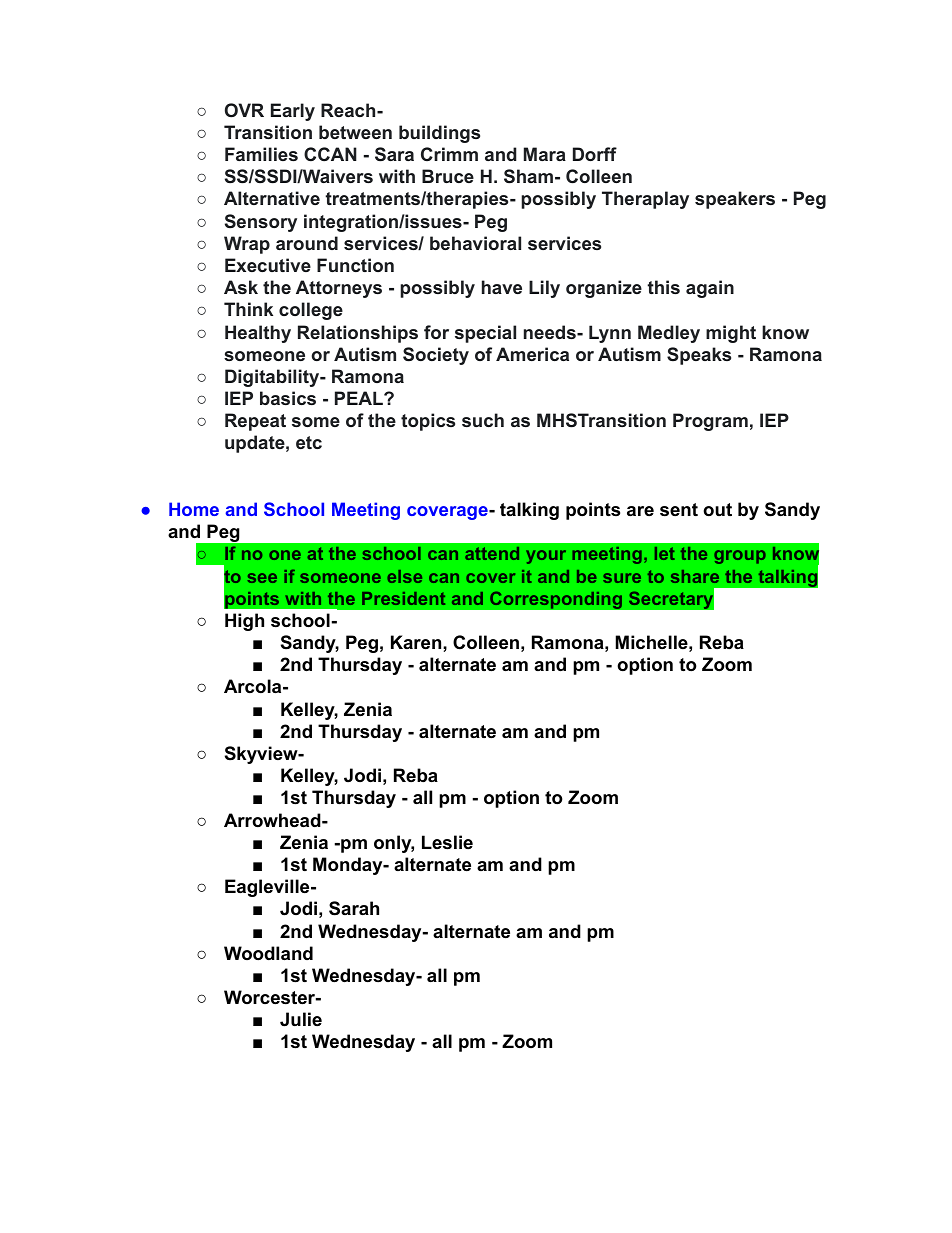 This page has width=952, height=1233. Describe the element at coordinates (258, 334) in the page. I see `Healthy` at that location.
